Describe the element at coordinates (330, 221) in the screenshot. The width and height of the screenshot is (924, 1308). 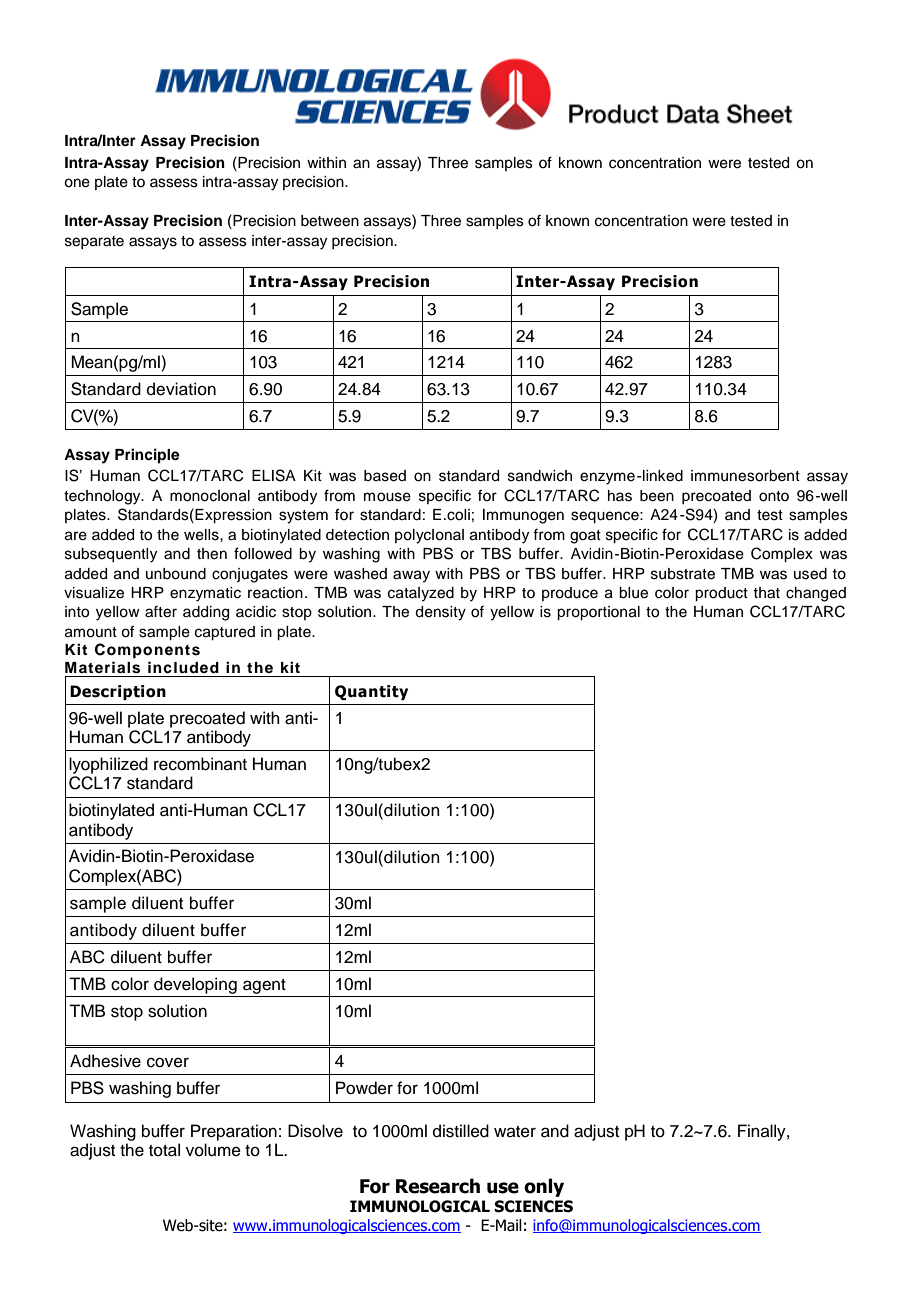
I see `between` at that location.
